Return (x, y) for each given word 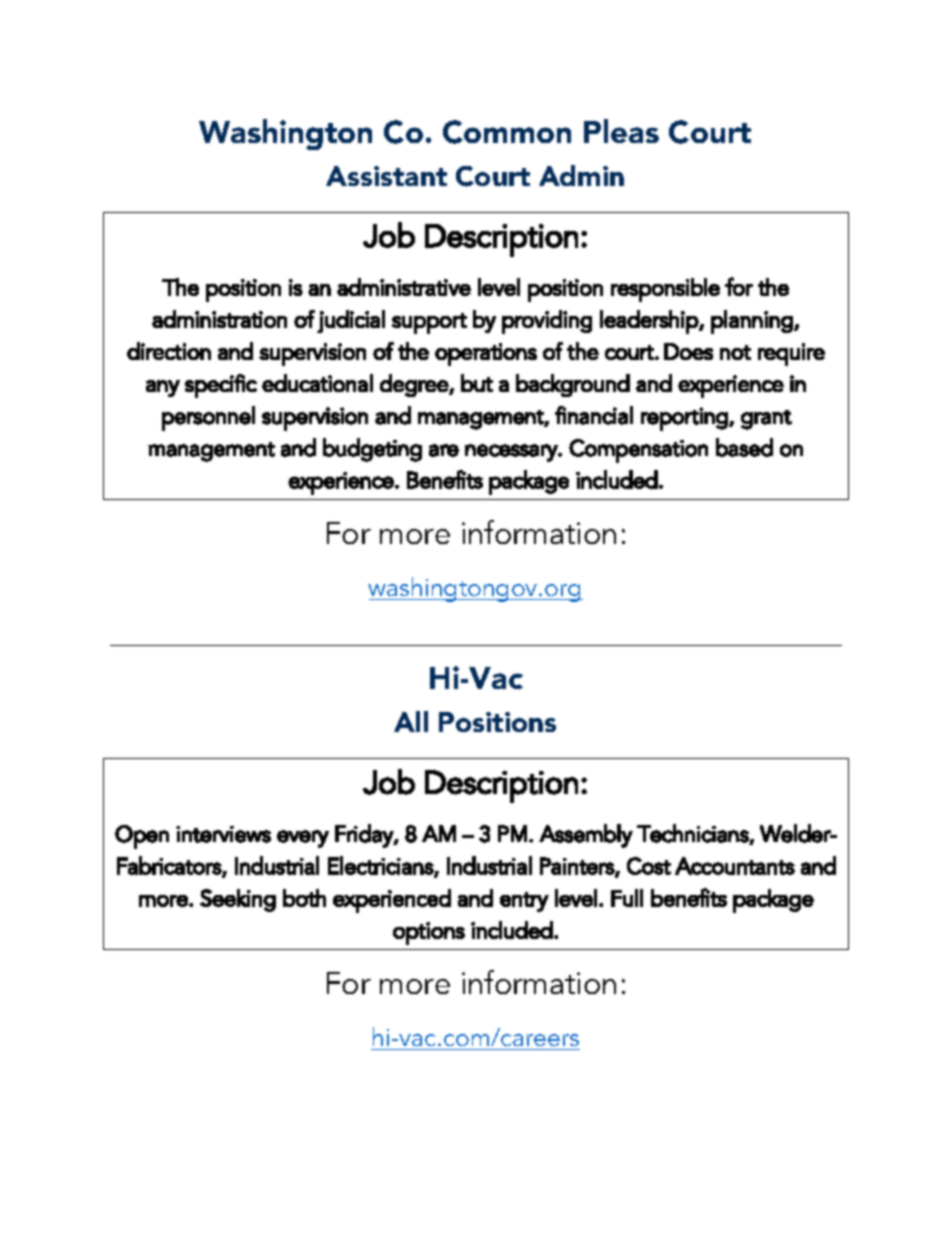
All (411, 721)
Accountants (735, 866)
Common (507, 132)
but (477, 383)
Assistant (386, 176)
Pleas (621, 131)
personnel (208, 418)
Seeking (238, 900)
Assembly (586, 836)
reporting (685, 419)
